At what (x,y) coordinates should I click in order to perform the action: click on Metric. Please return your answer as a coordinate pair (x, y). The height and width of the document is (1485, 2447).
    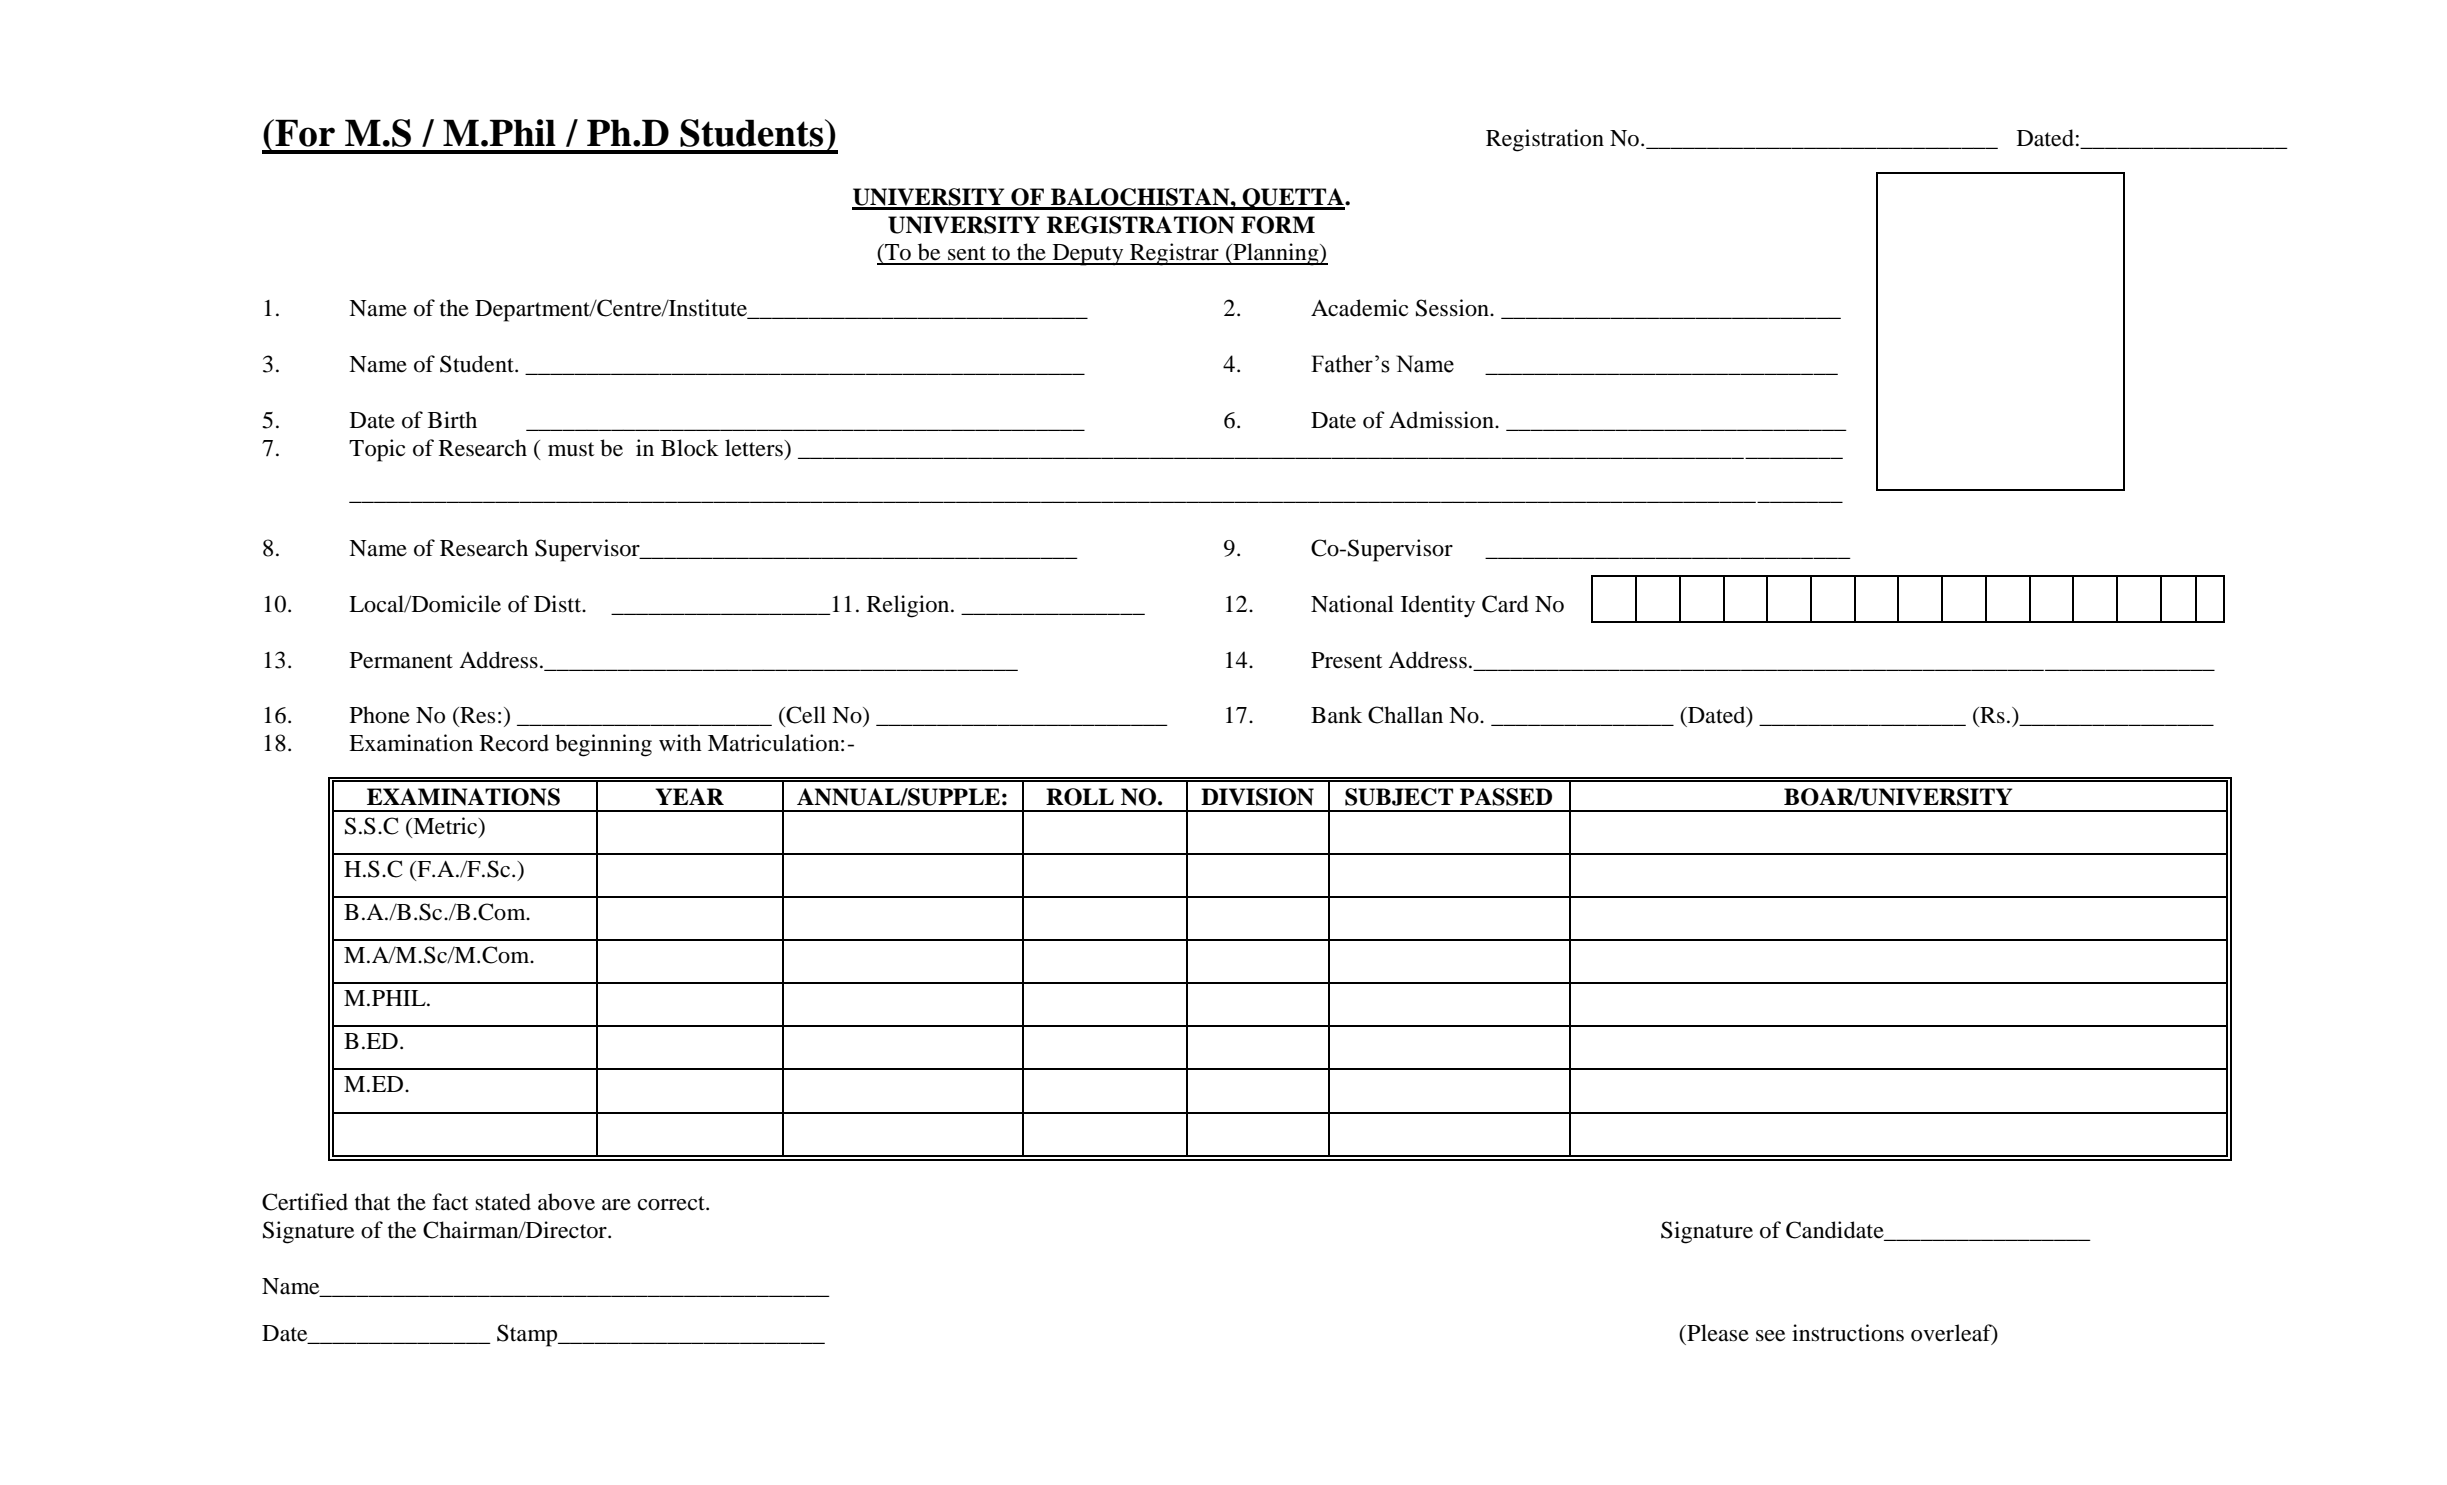
    Looking at the image, I should click on (445, 826).
